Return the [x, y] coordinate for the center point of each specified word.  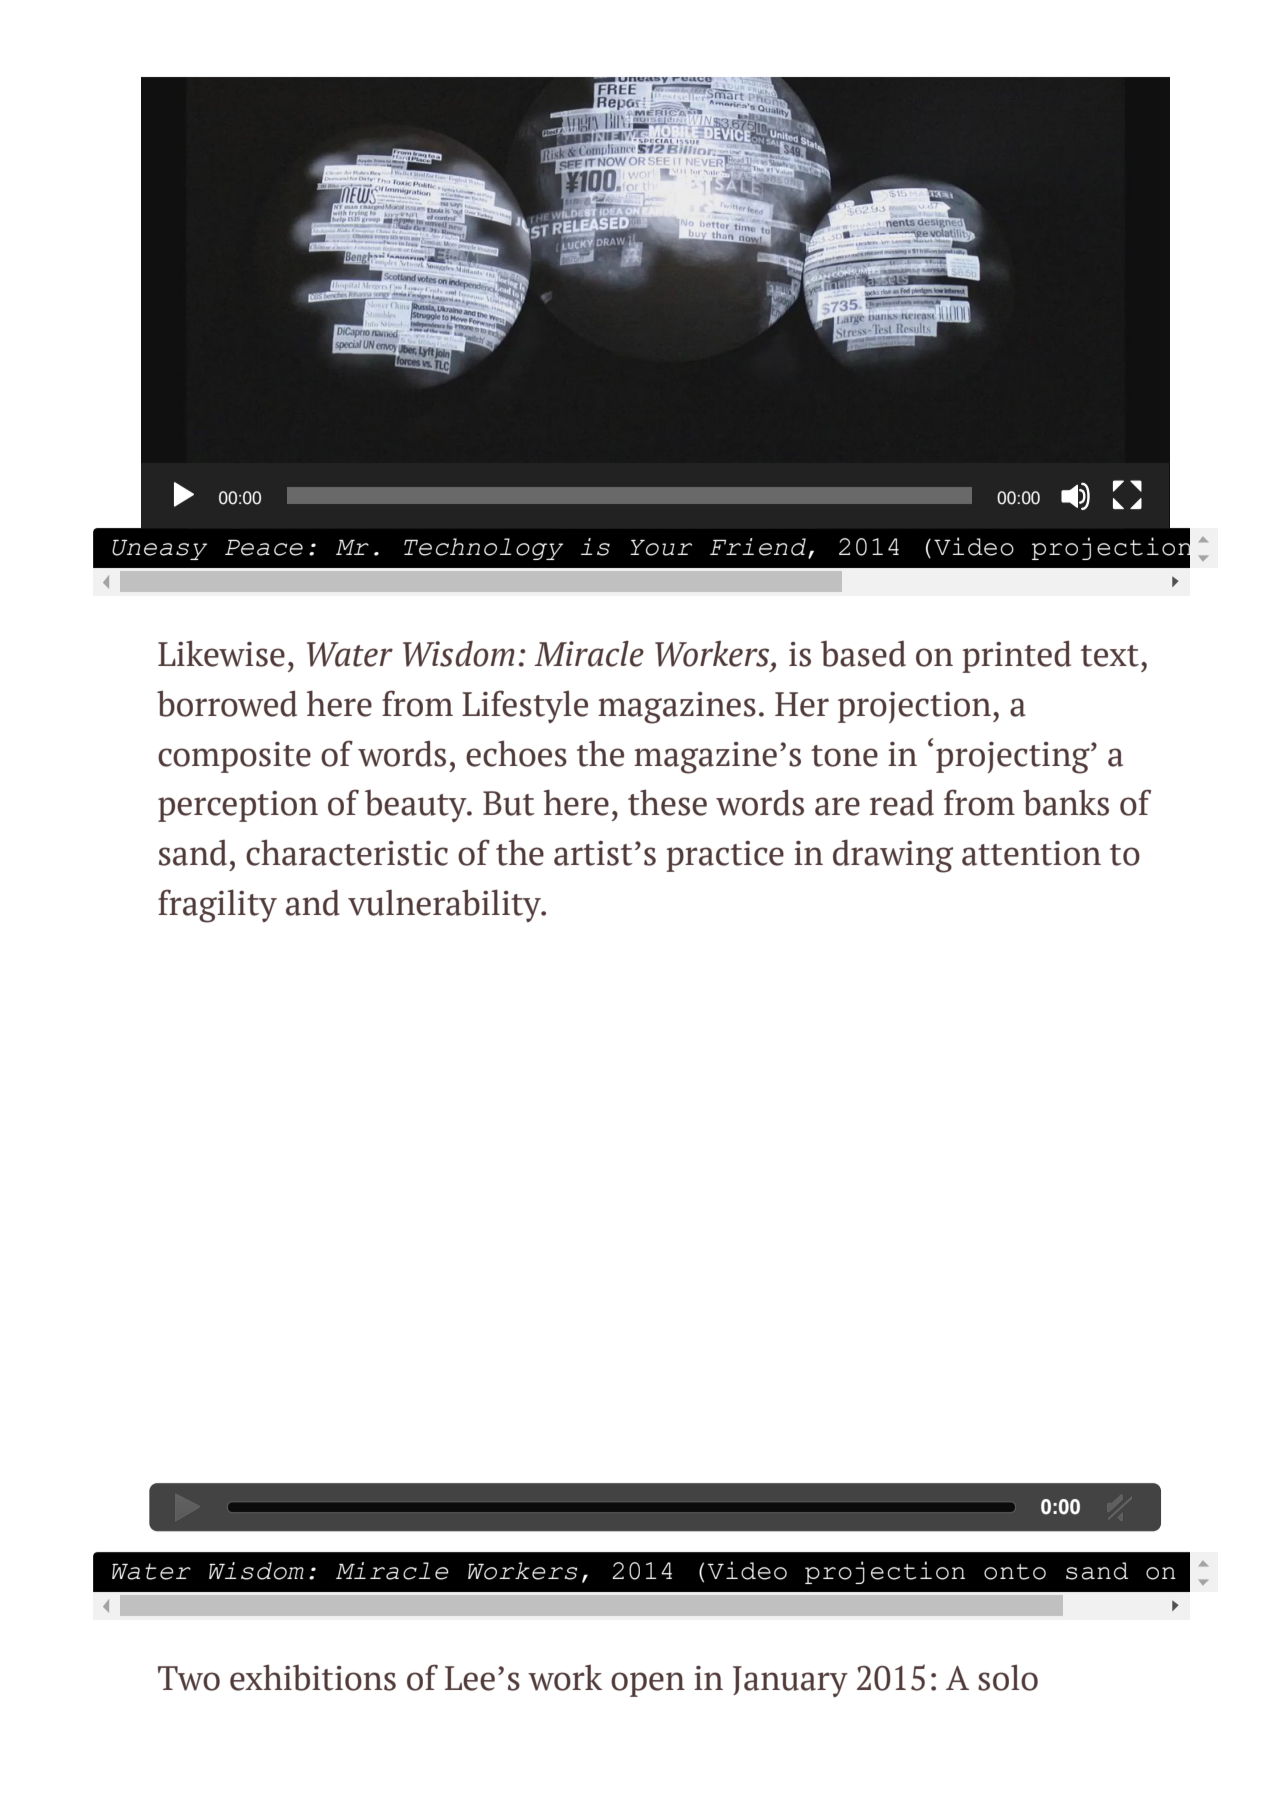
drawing [893, 856]
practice [725, 856]
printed [1016, 656]
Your [661, 548]
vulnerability [446, 905]
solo [1008, 1677]
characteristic [347, 852]
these [667, 802]
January [790, 1681]
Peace [264, 548]
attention [1031, 853]
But [509, 803]
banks [1066, 802]
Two [189, 1678]
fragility [217, 906]
